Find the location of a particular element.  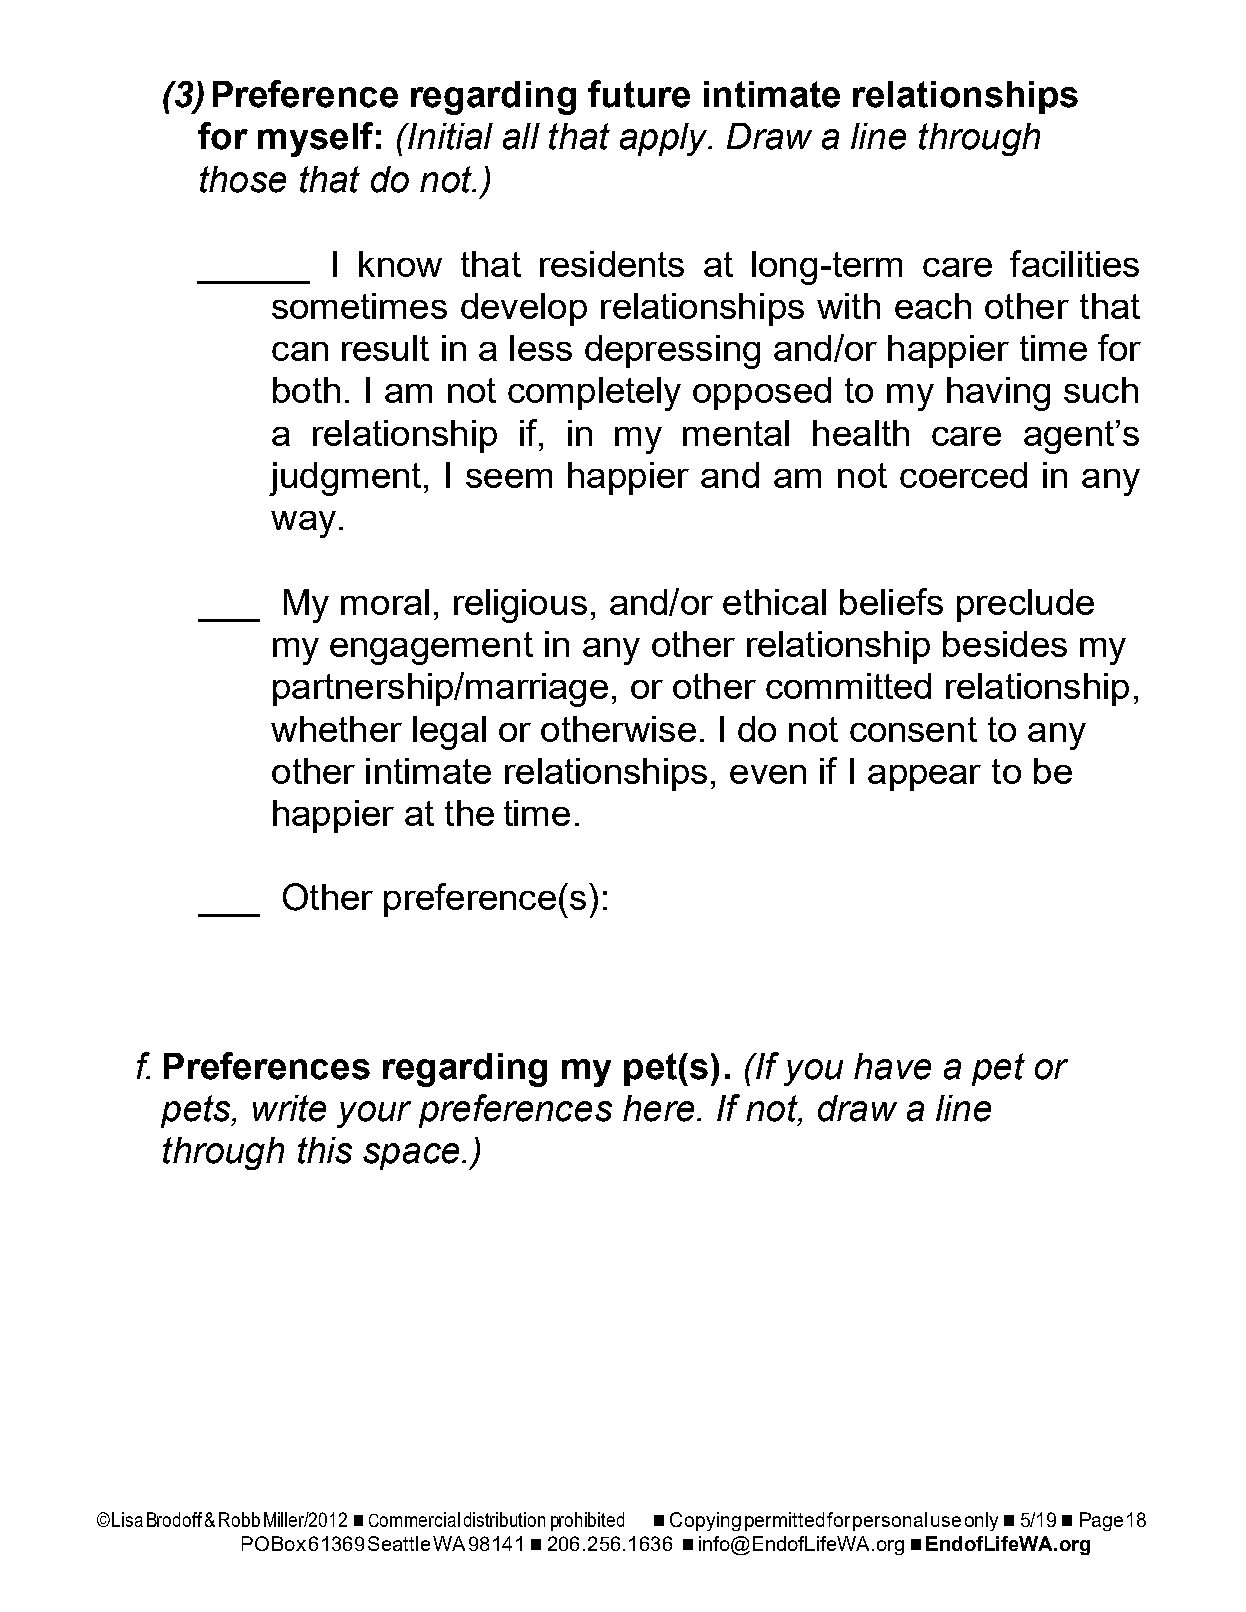

whether is located at coordinates (336, 729).
